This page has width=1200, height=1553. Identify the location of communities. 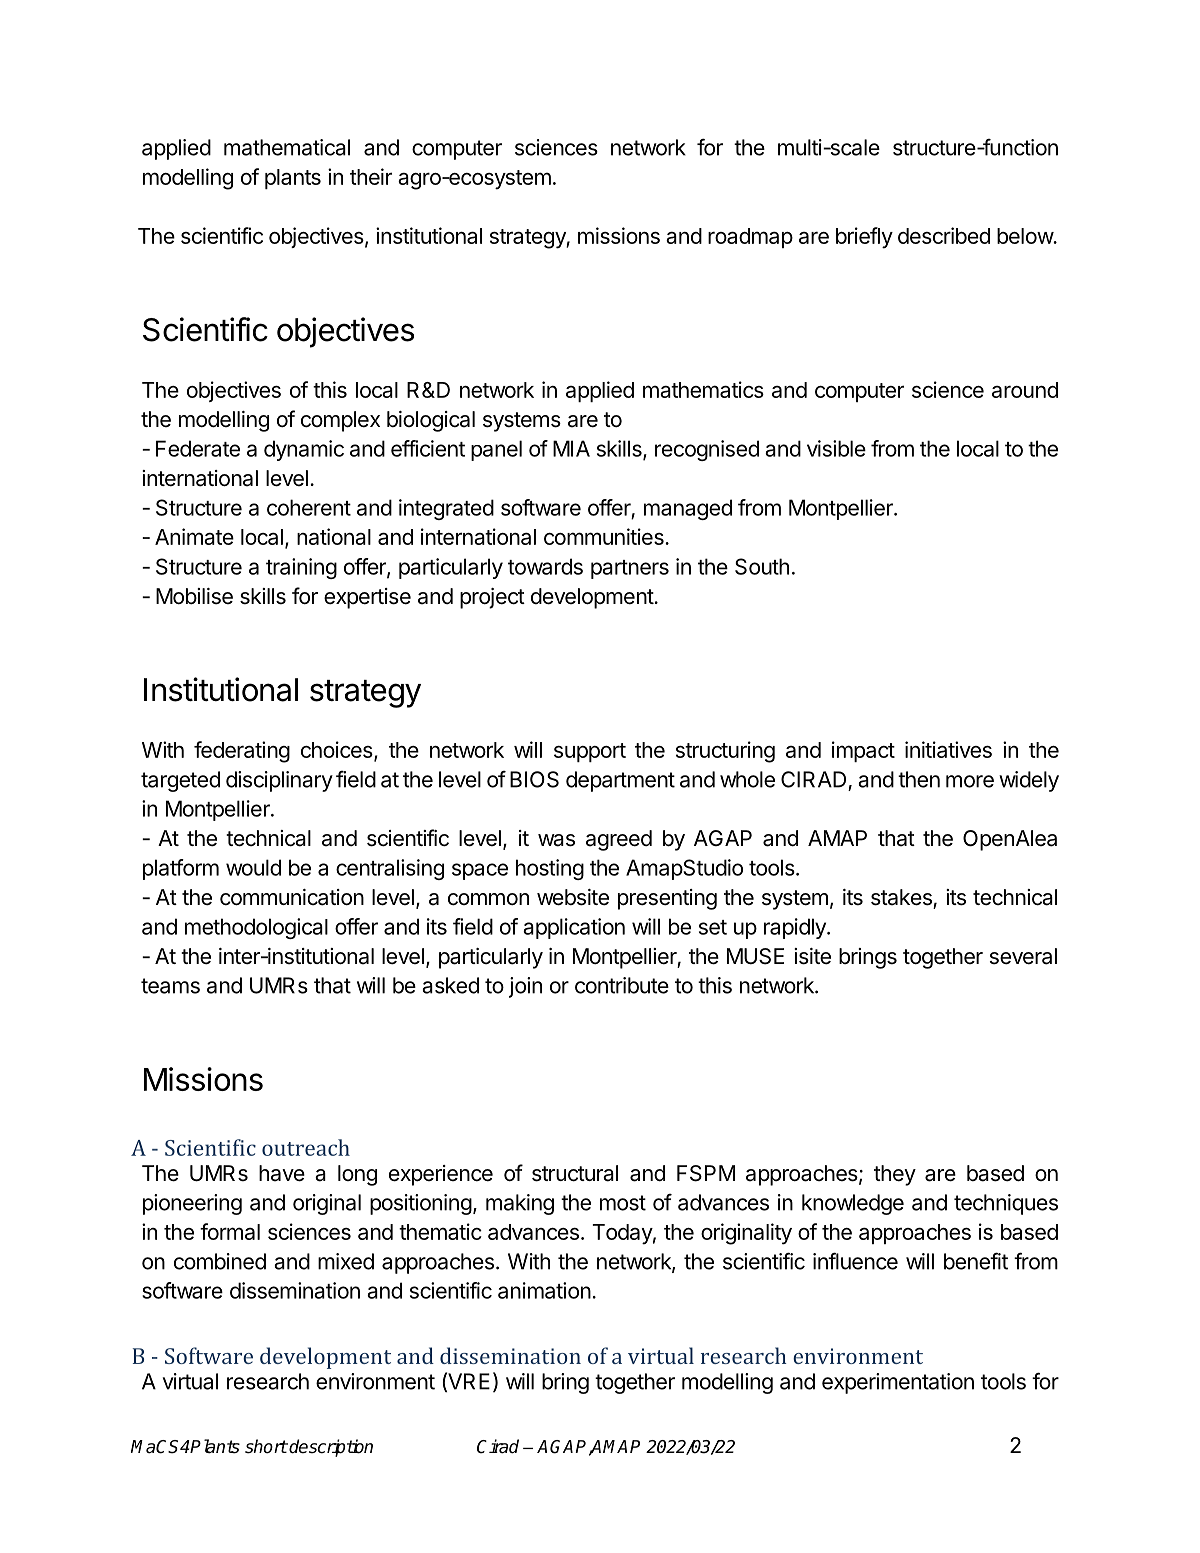
(605, 536).
